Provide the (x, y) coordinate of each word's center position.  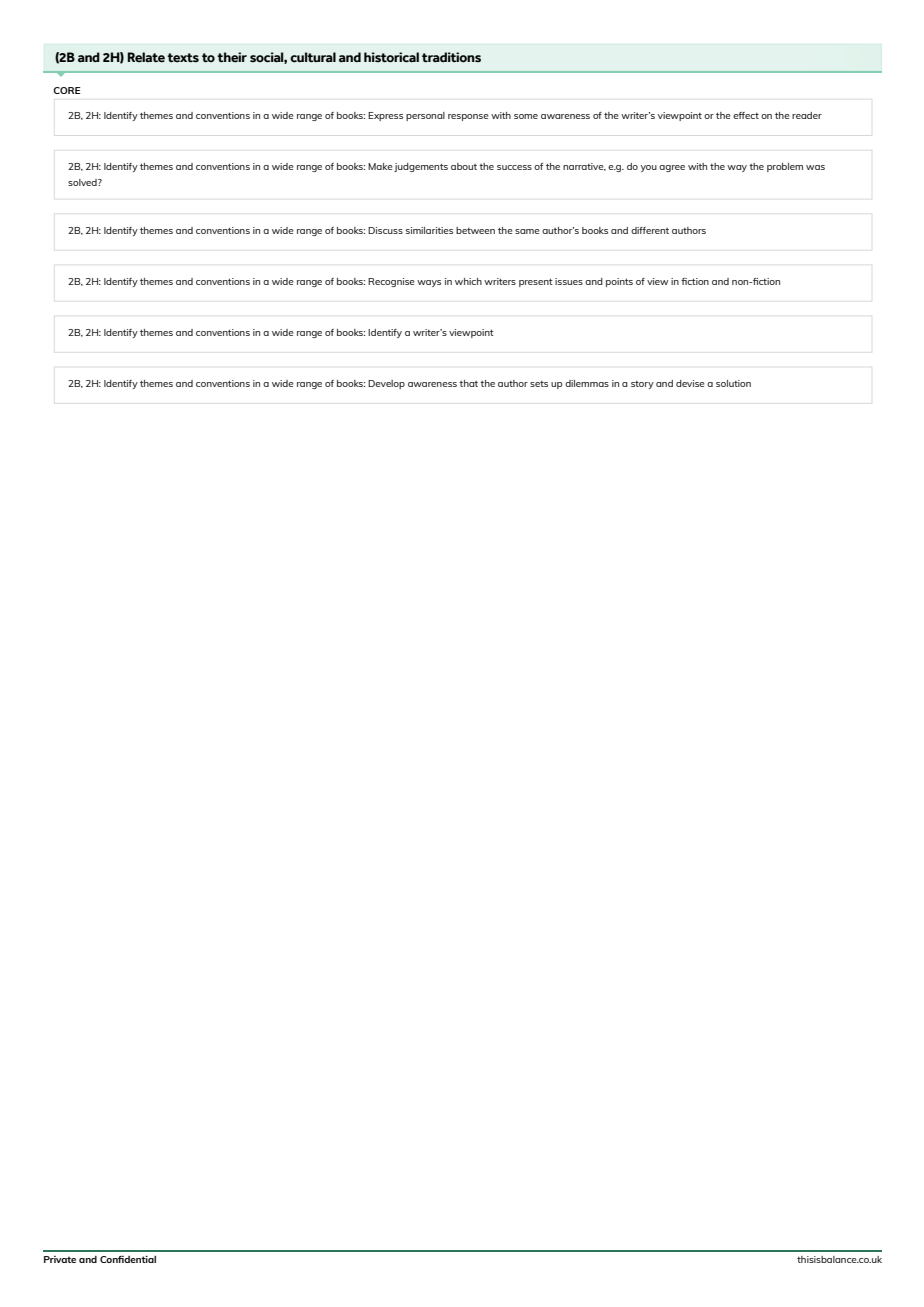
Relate (146, 57)
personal (425, 116)
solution (733, 383)
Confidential (128, 1259)
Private (60, 1259)
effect (746, 115)
